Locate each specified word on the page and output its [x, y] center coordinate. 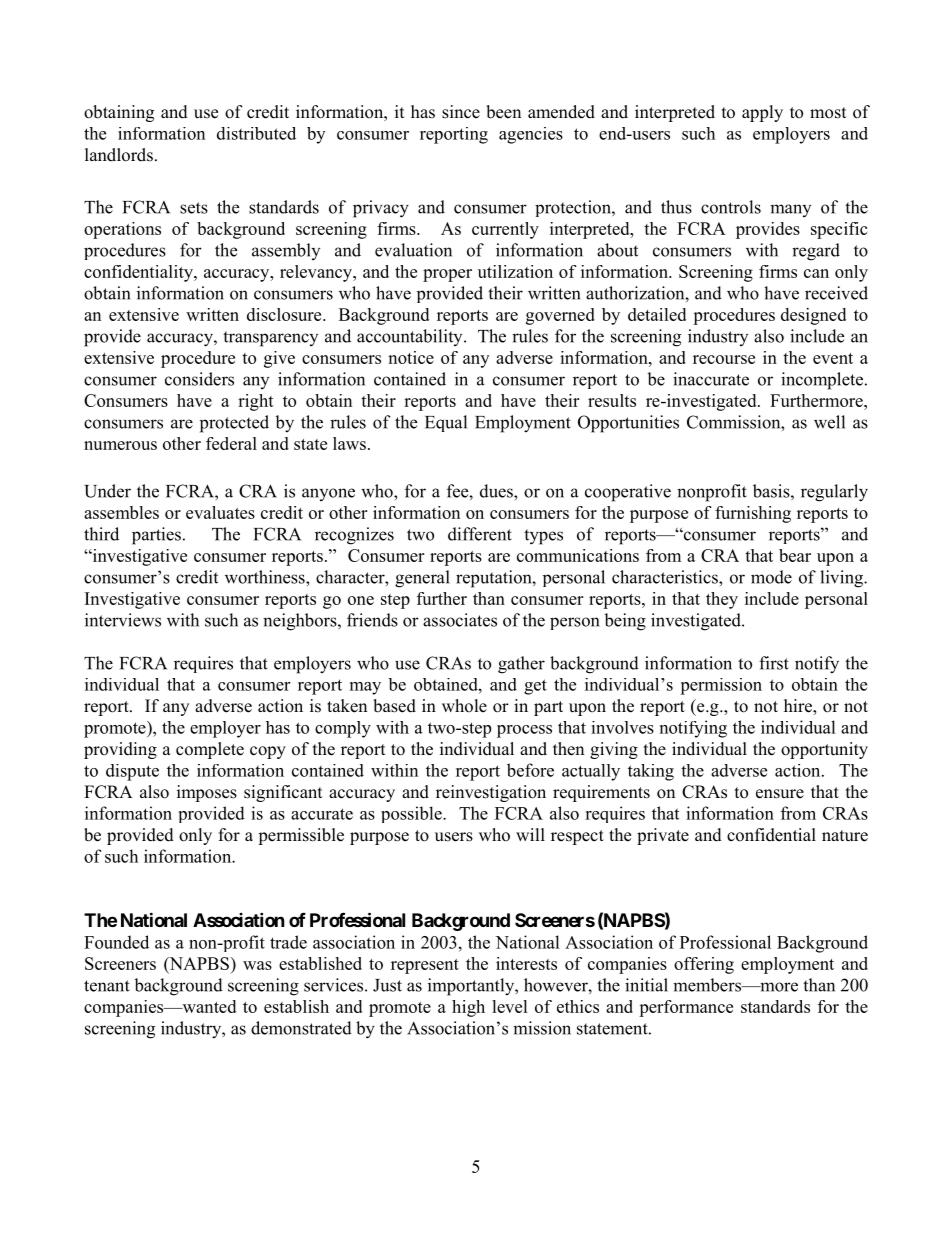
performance [686, 1008]
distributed [256, 133]
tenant [107, 986]
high [468, 1008]
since [461, 112]
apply [762, 113]
